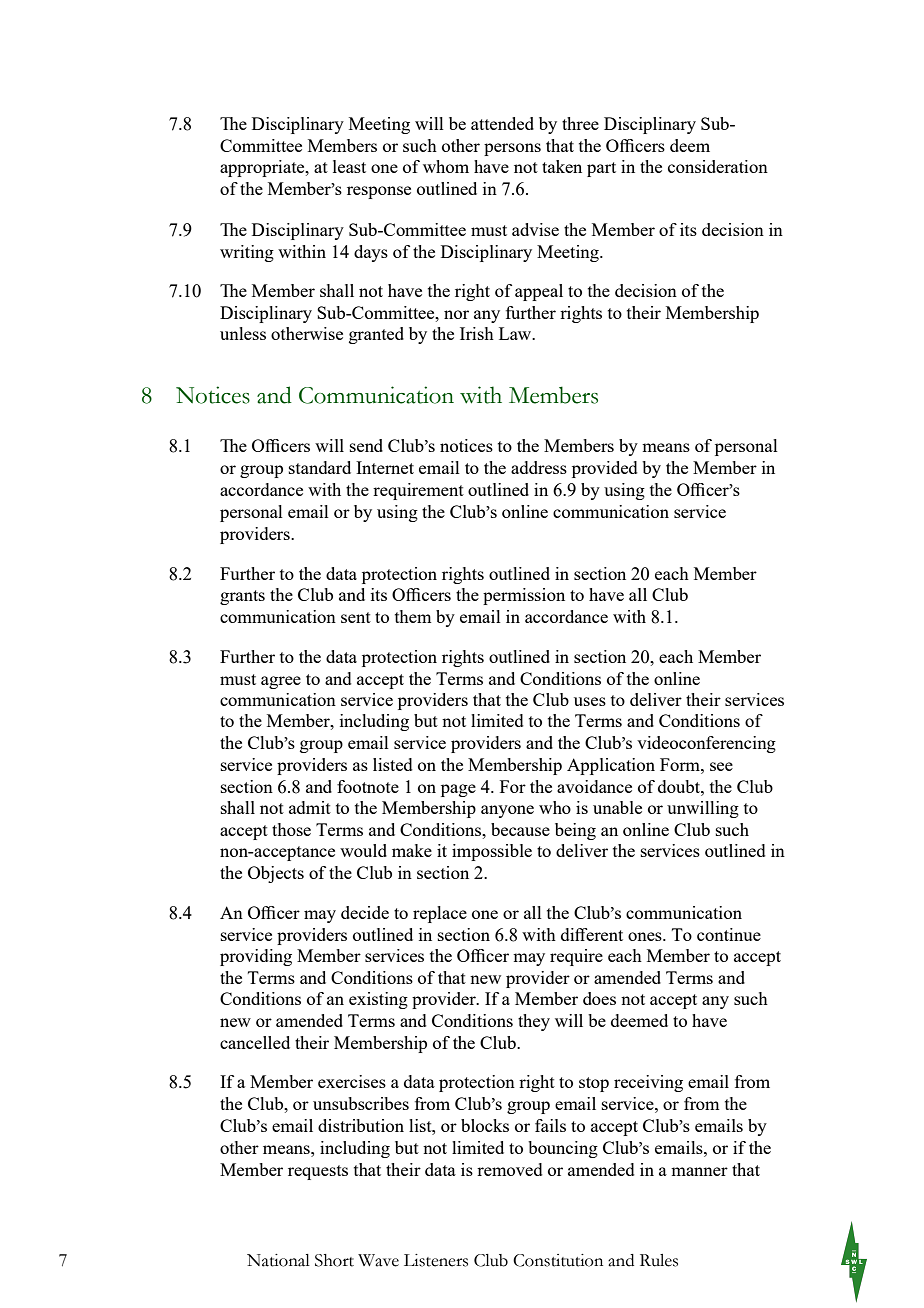 This screenshot has width=924, height=1308. What do you see at coordinates (440, 914) in the screenshot?
I see `replace` at bounding box center [440, 914].
